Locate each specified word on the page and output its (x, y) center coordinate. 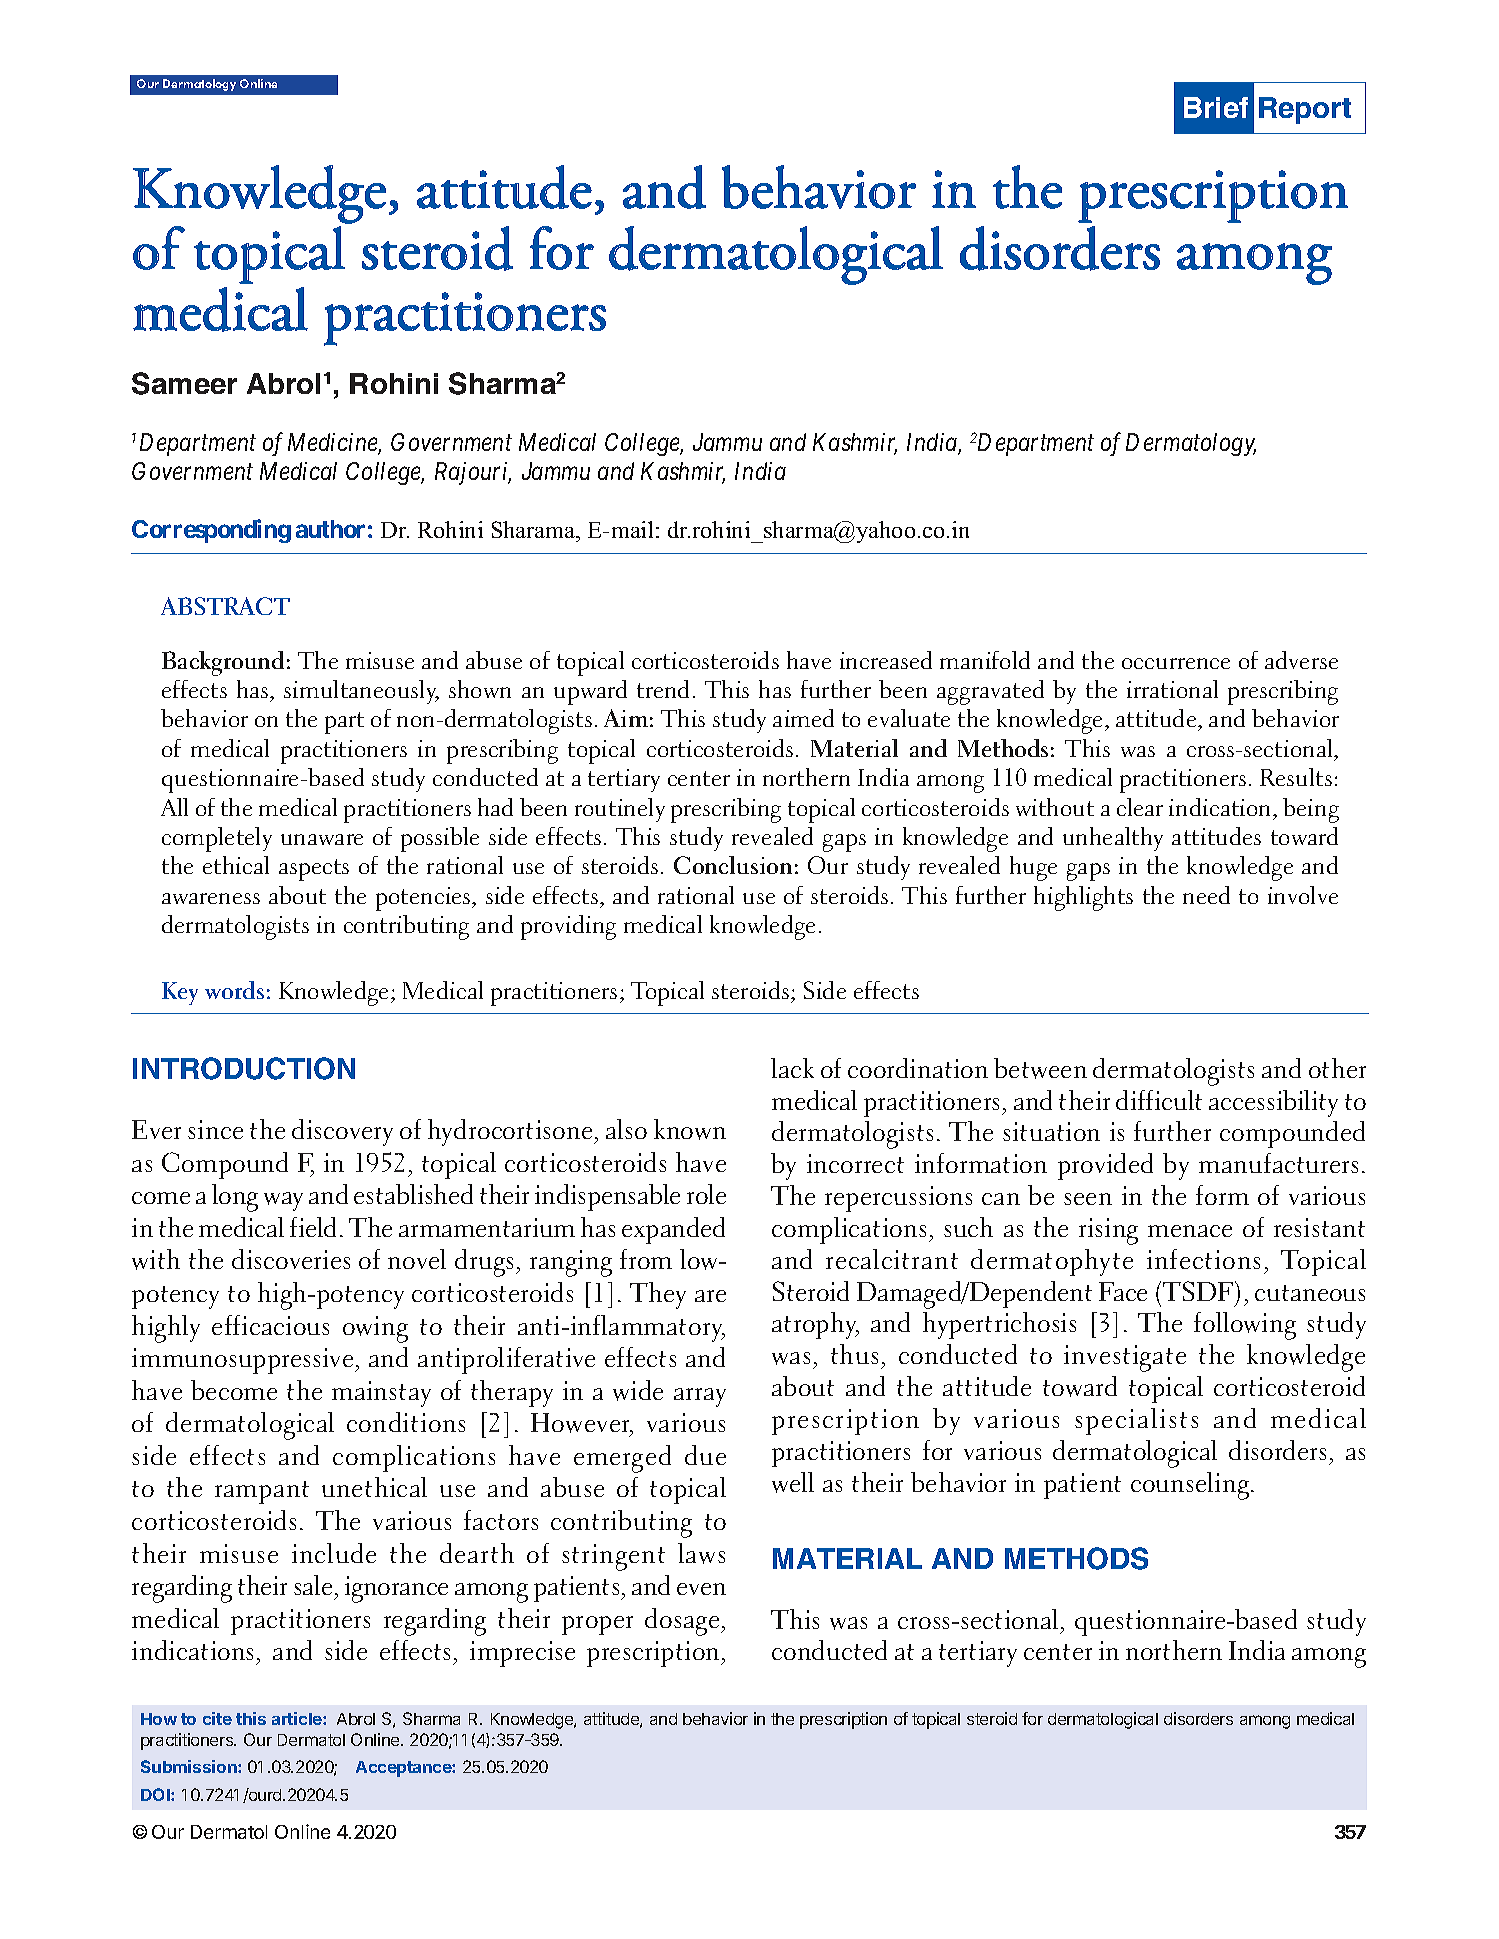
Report (1305, 110)
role (706, 1194)
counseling (1191, 1486)
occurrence (1176, 663)
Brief (1216, 107)
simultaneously (361, 692)
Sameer (184, 383)
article (298, 1718)
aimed (803, 718)
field (313, 1227)
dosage (683, 1622)
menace (1190, 1231)
